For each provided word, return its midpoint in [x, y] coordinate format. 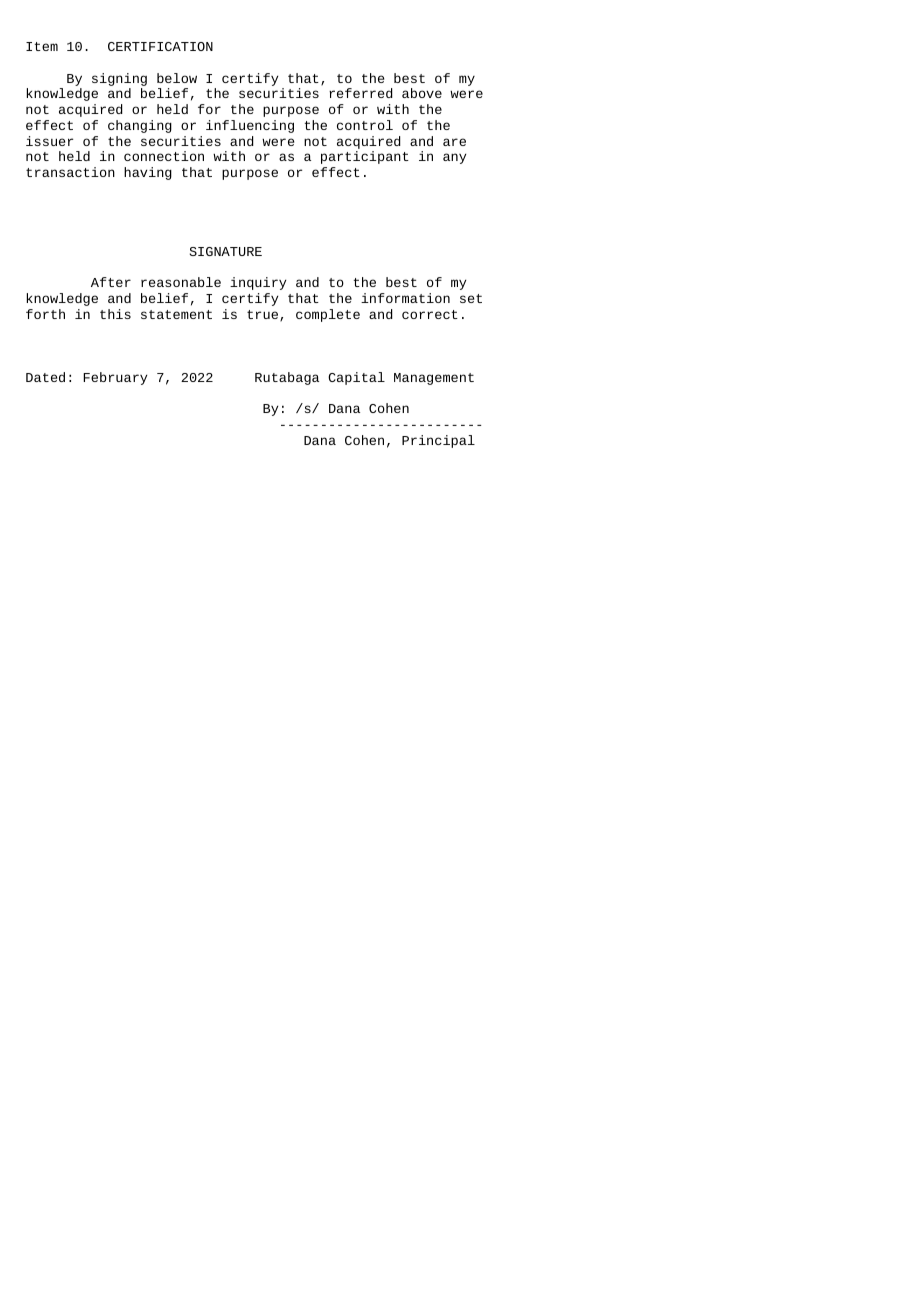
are [454, 142]
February [115, 378]
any [454, 158]
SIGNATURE [226, 251]
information [405, 298]
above [422, 93]
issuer [49, 141]
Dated [45, 377]
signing [119, 81]
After [111, 282]
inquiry [258, 283]
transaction [70, 172]
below [177, 78]
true [264, 316]
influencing [250, 126]
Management [434, 379]
